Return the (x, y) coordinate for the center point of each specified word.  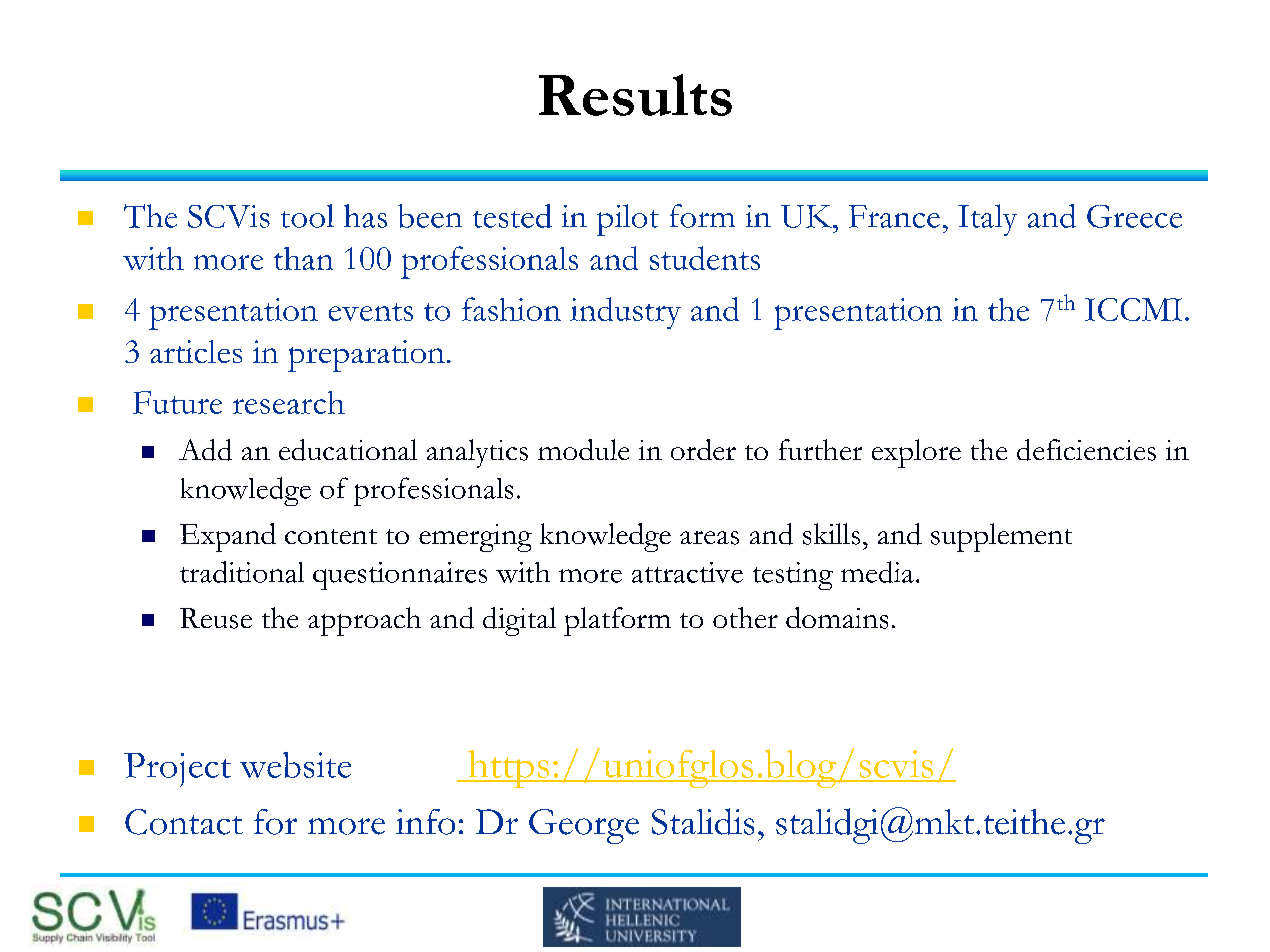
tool (307, 216)
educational (348, 450)
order (703, 449)
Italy (987, 220)
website (295, 765)
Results (635, 95)
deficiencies (1086, 450)
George (584, 826)
